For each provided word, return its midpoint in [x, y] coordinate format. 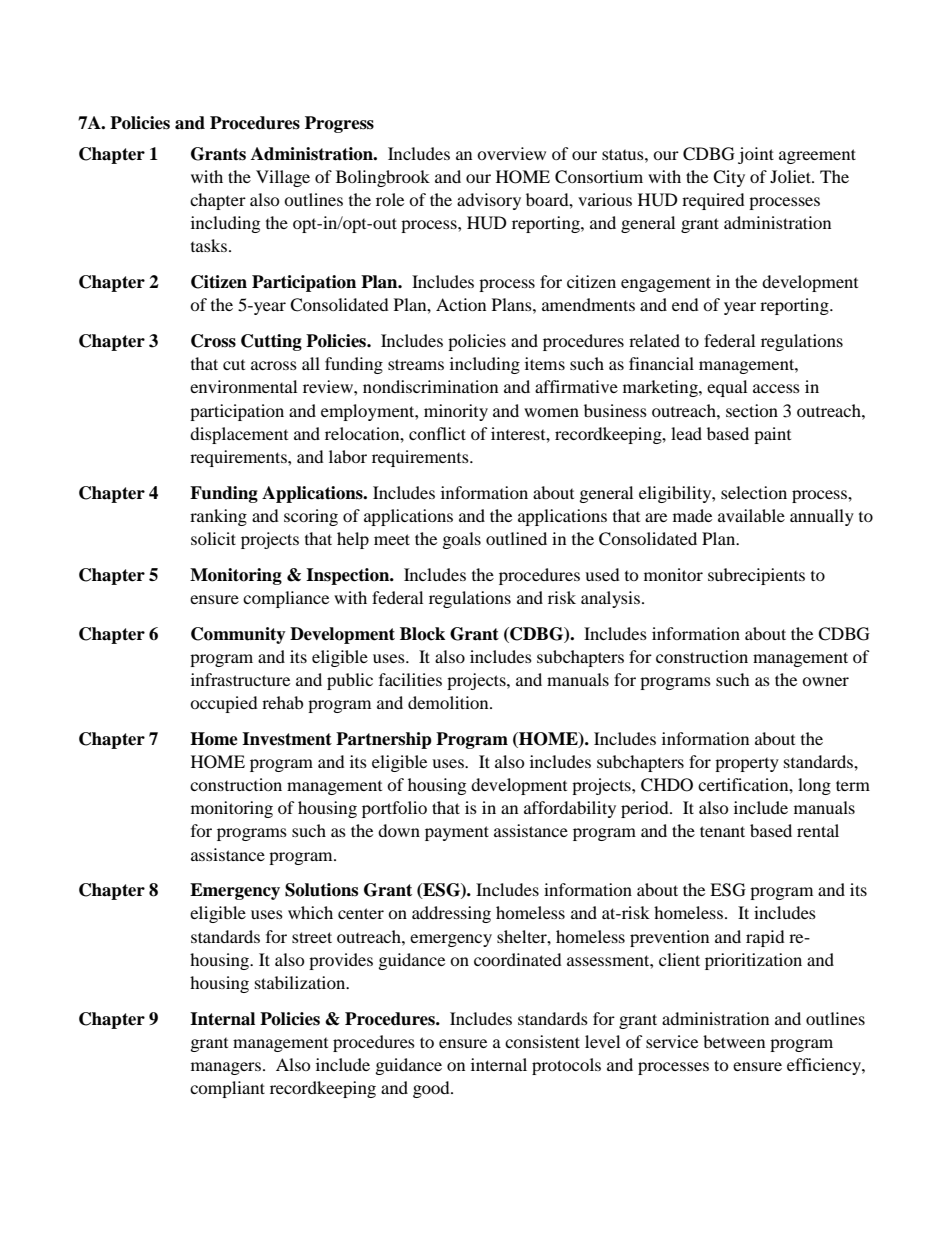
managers [226, 1068]
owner [825, 681]
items [545, 363]
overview [511, 153]
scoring [311, 517]
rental [818, 830]
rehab [282, 702]
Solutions [321, 890]
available [751, 515]
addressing [451, 914]
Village [283, 178]
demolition [449, 702]
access [776, 388]
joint [756, 155]
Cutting [271, 342]
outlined [516, 538]
